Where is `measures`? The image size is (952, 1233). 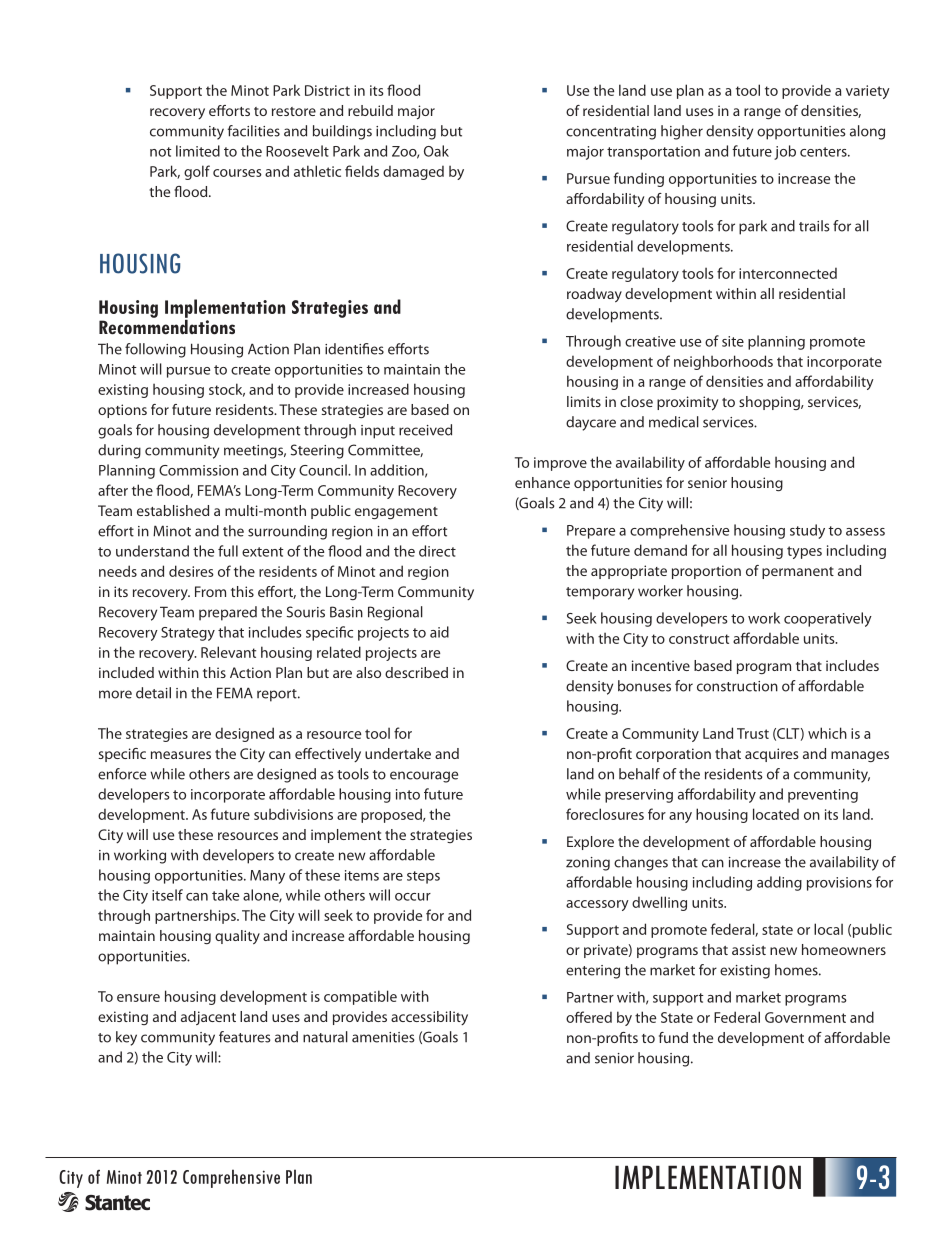 measures is located at coordinates (181, 755).
